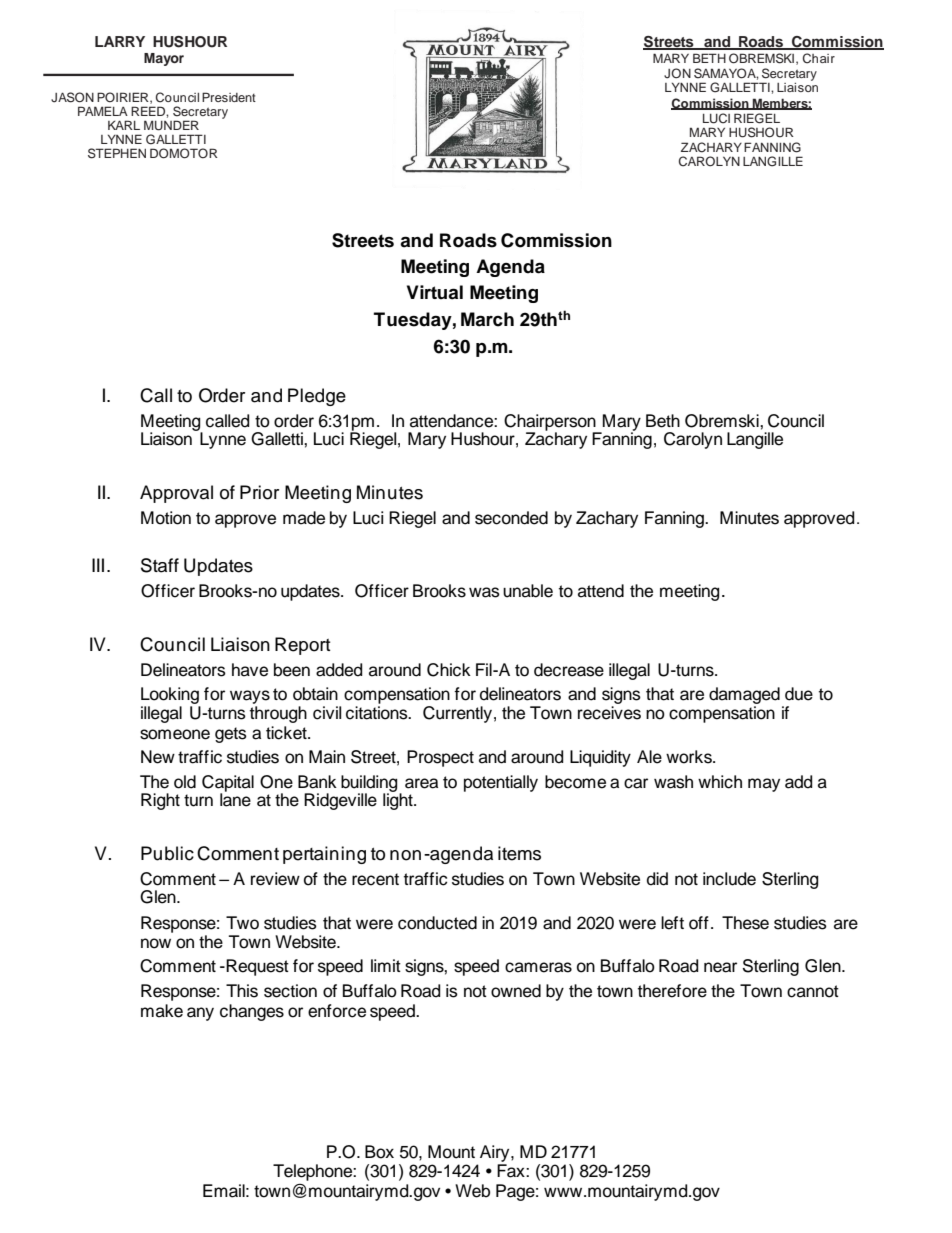 This page has width=952, height=1233. What do you see at coordinates (162, 1011) in the page?
I see `make` at bounding box center [162, 1011].
